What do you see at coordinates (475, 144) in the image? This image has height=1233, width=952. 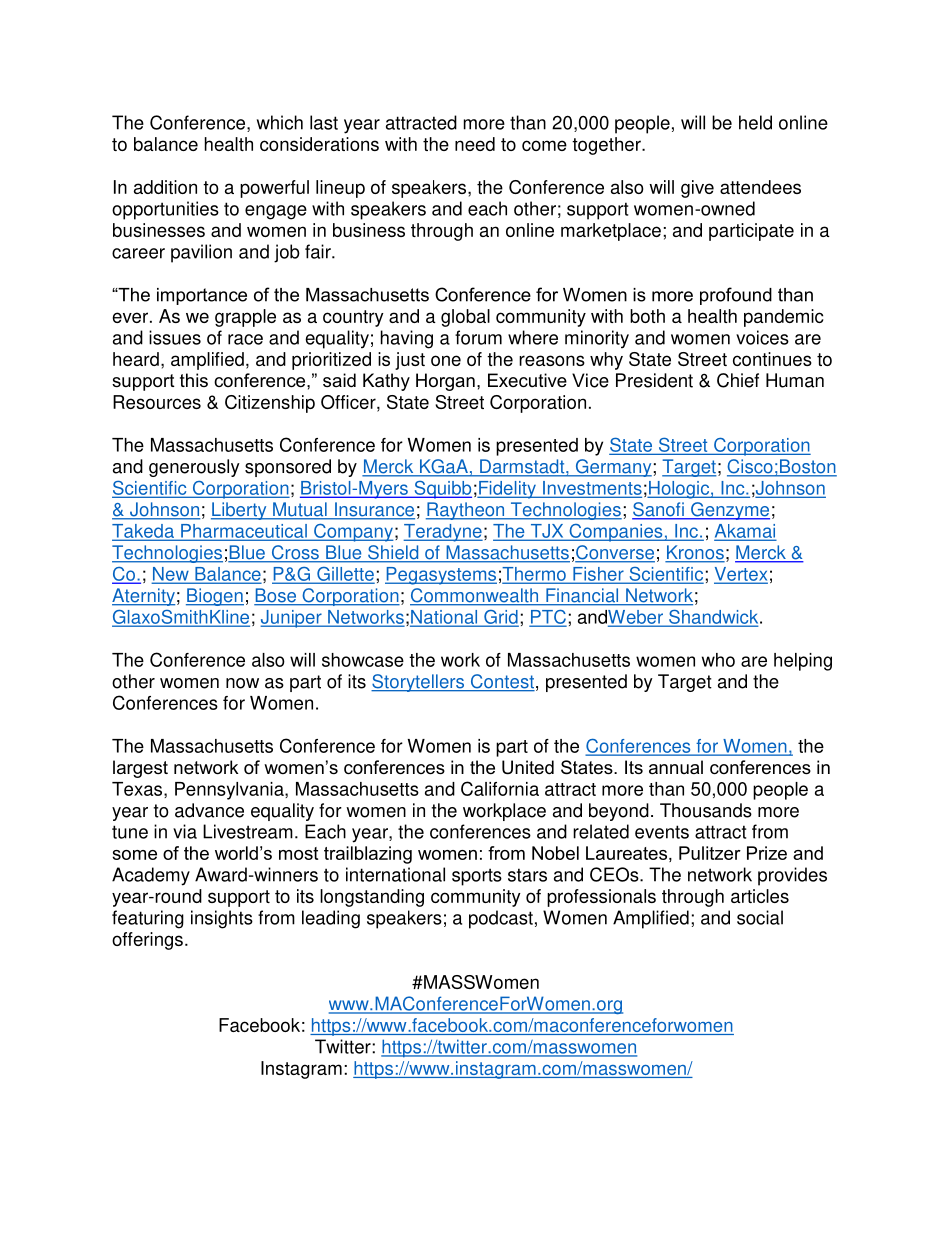 I see `need` at bounding box center [475, 144].
